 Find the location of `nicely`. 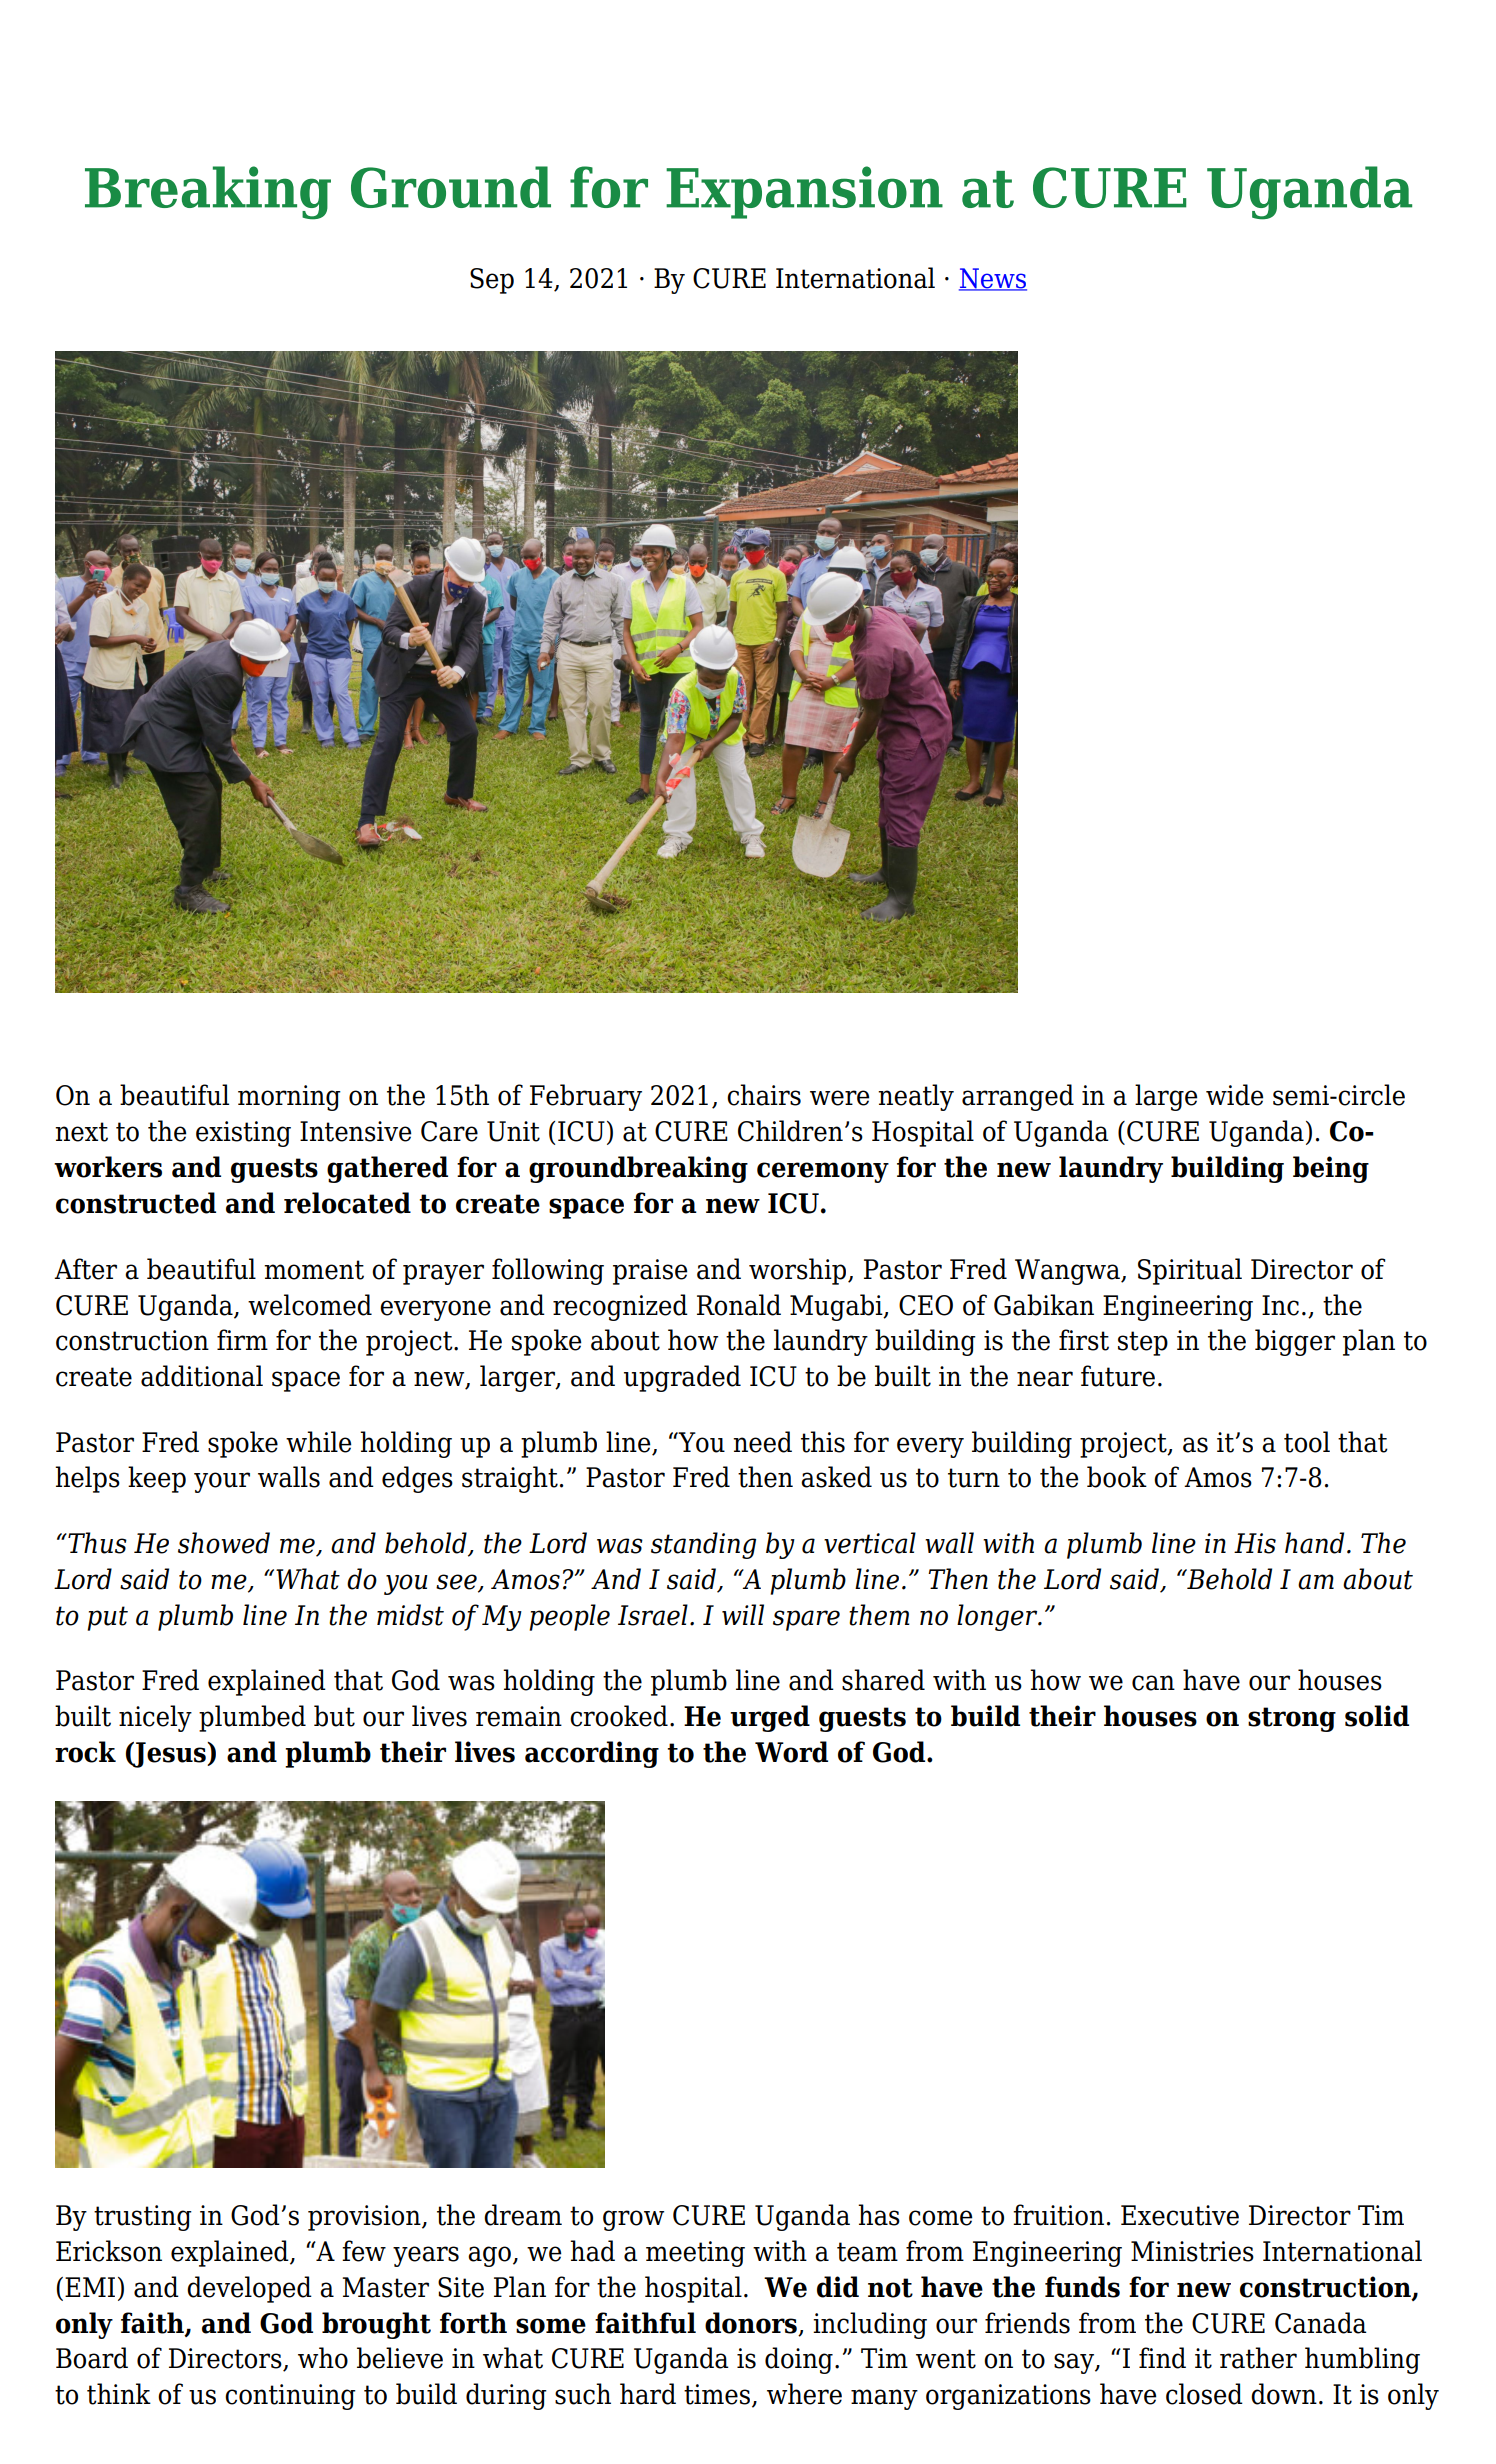

nicely is located at coordinates (155, 1718).
